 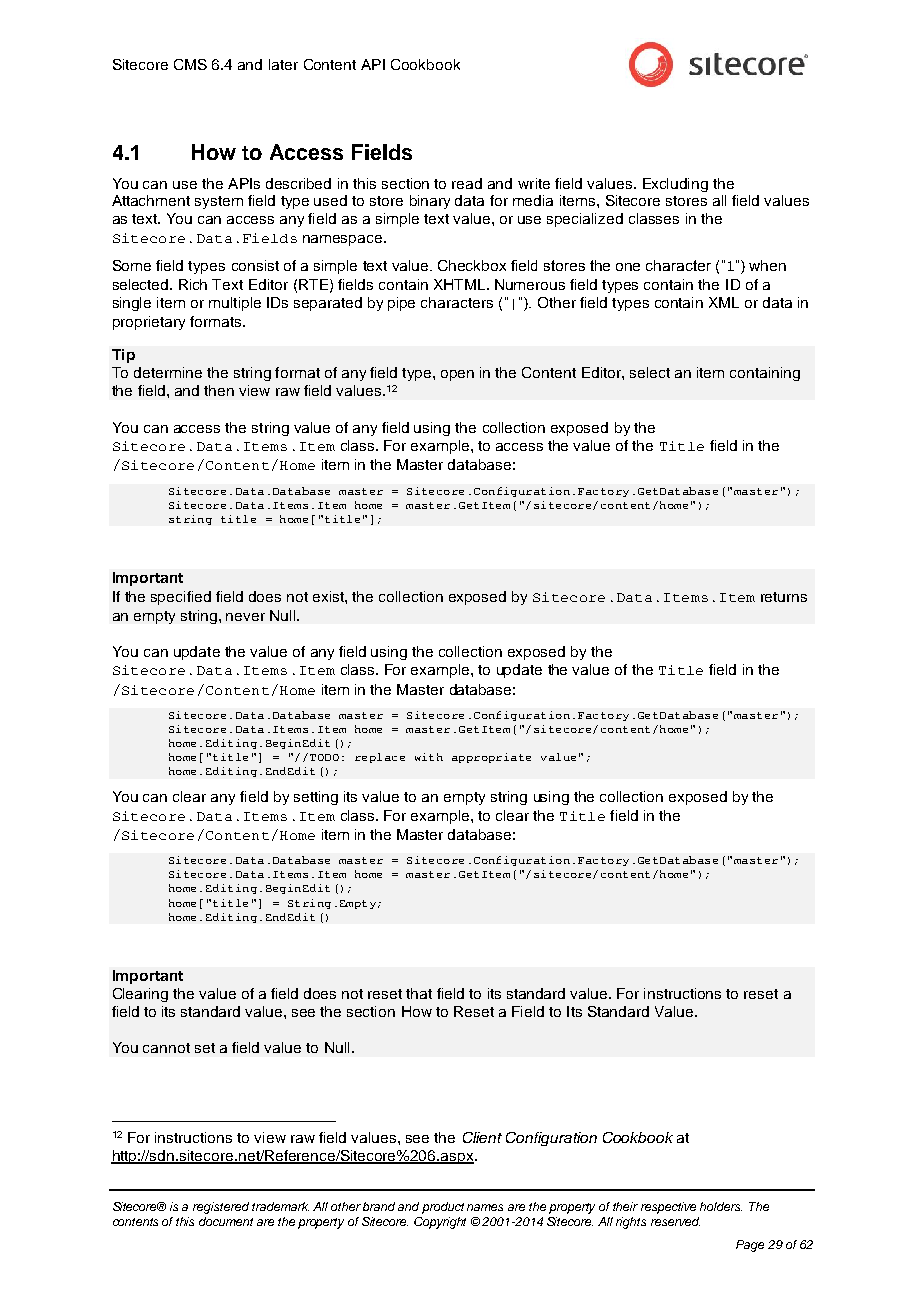 What do you see at coordinates (245, 617) in the screenshot?
I see `never` at bounding box center [245, 617].
